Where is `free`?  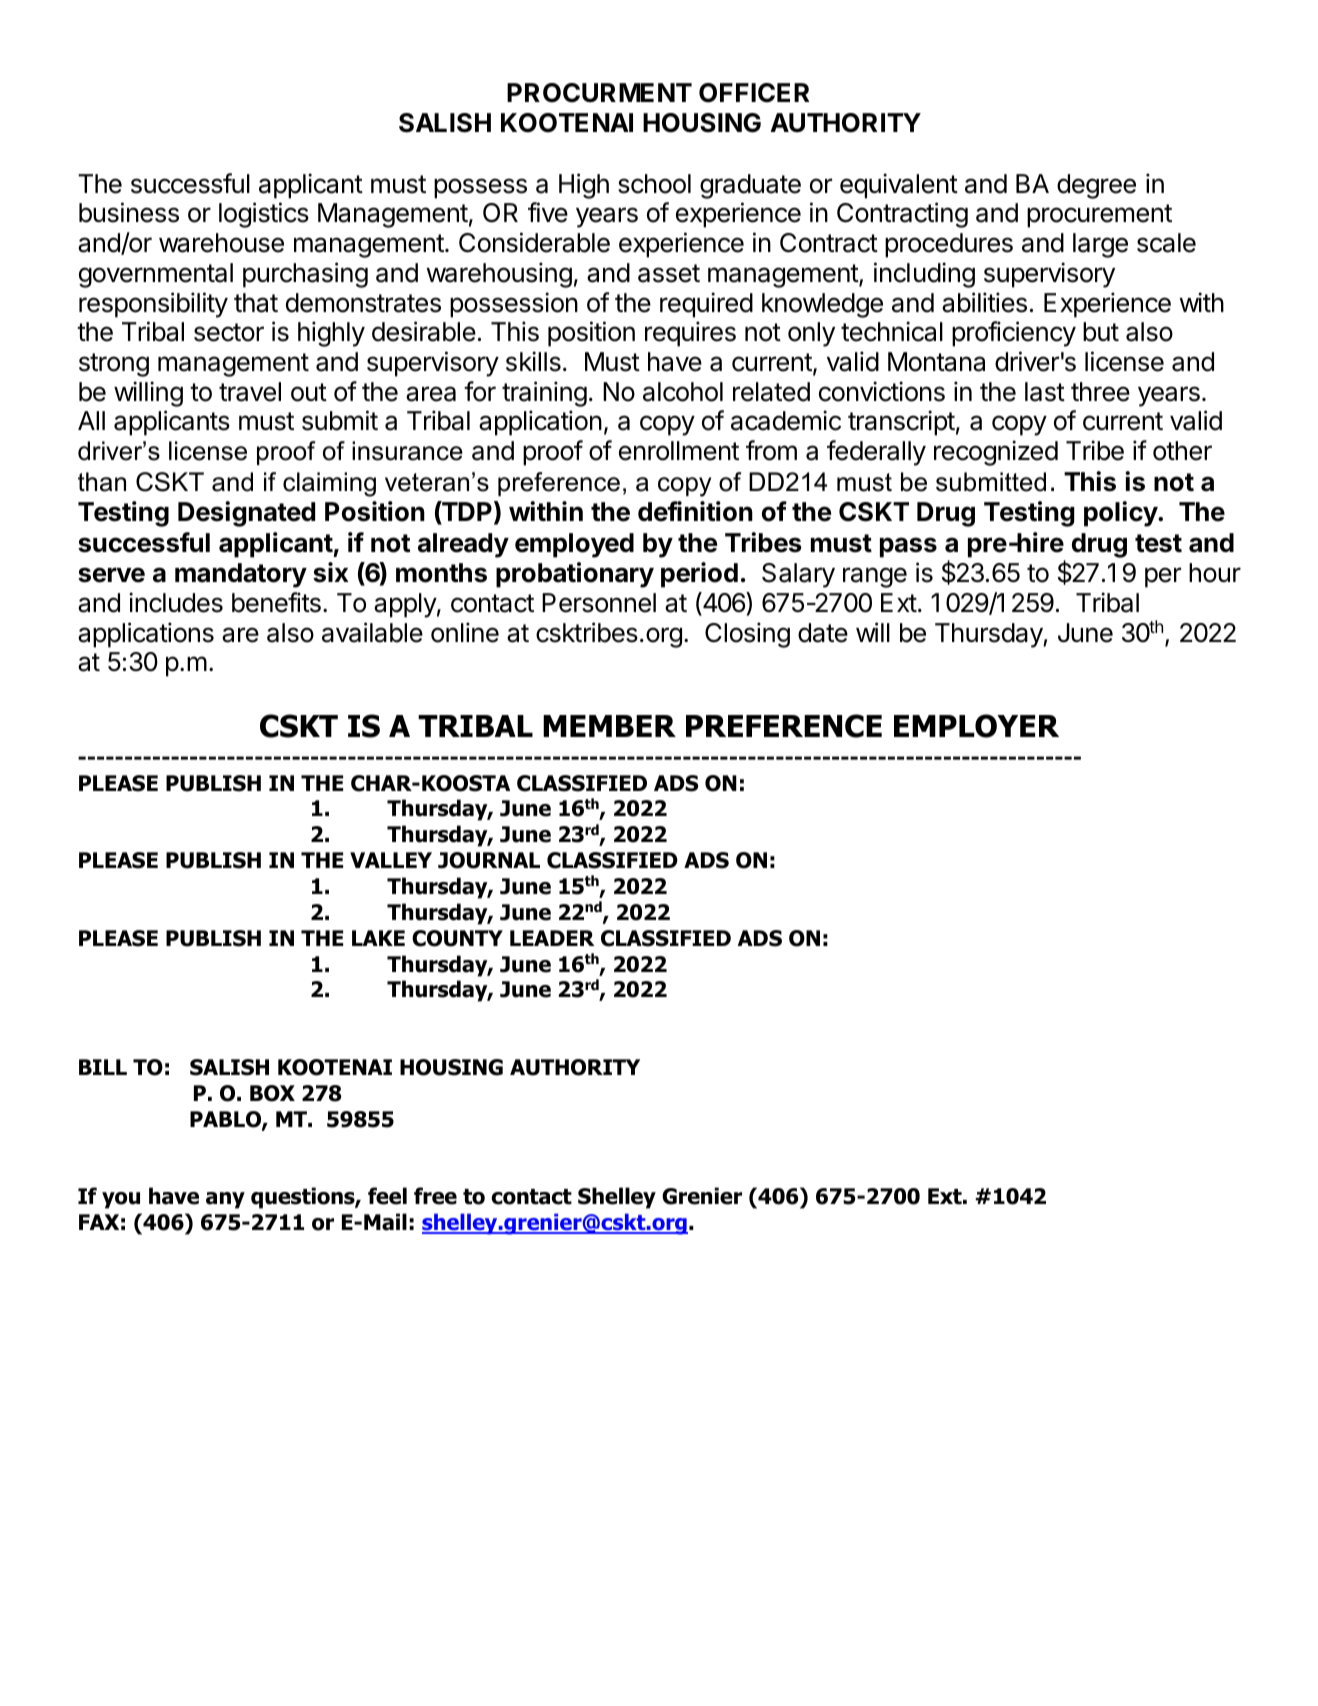 free is located at coordinates (435, 1196).
